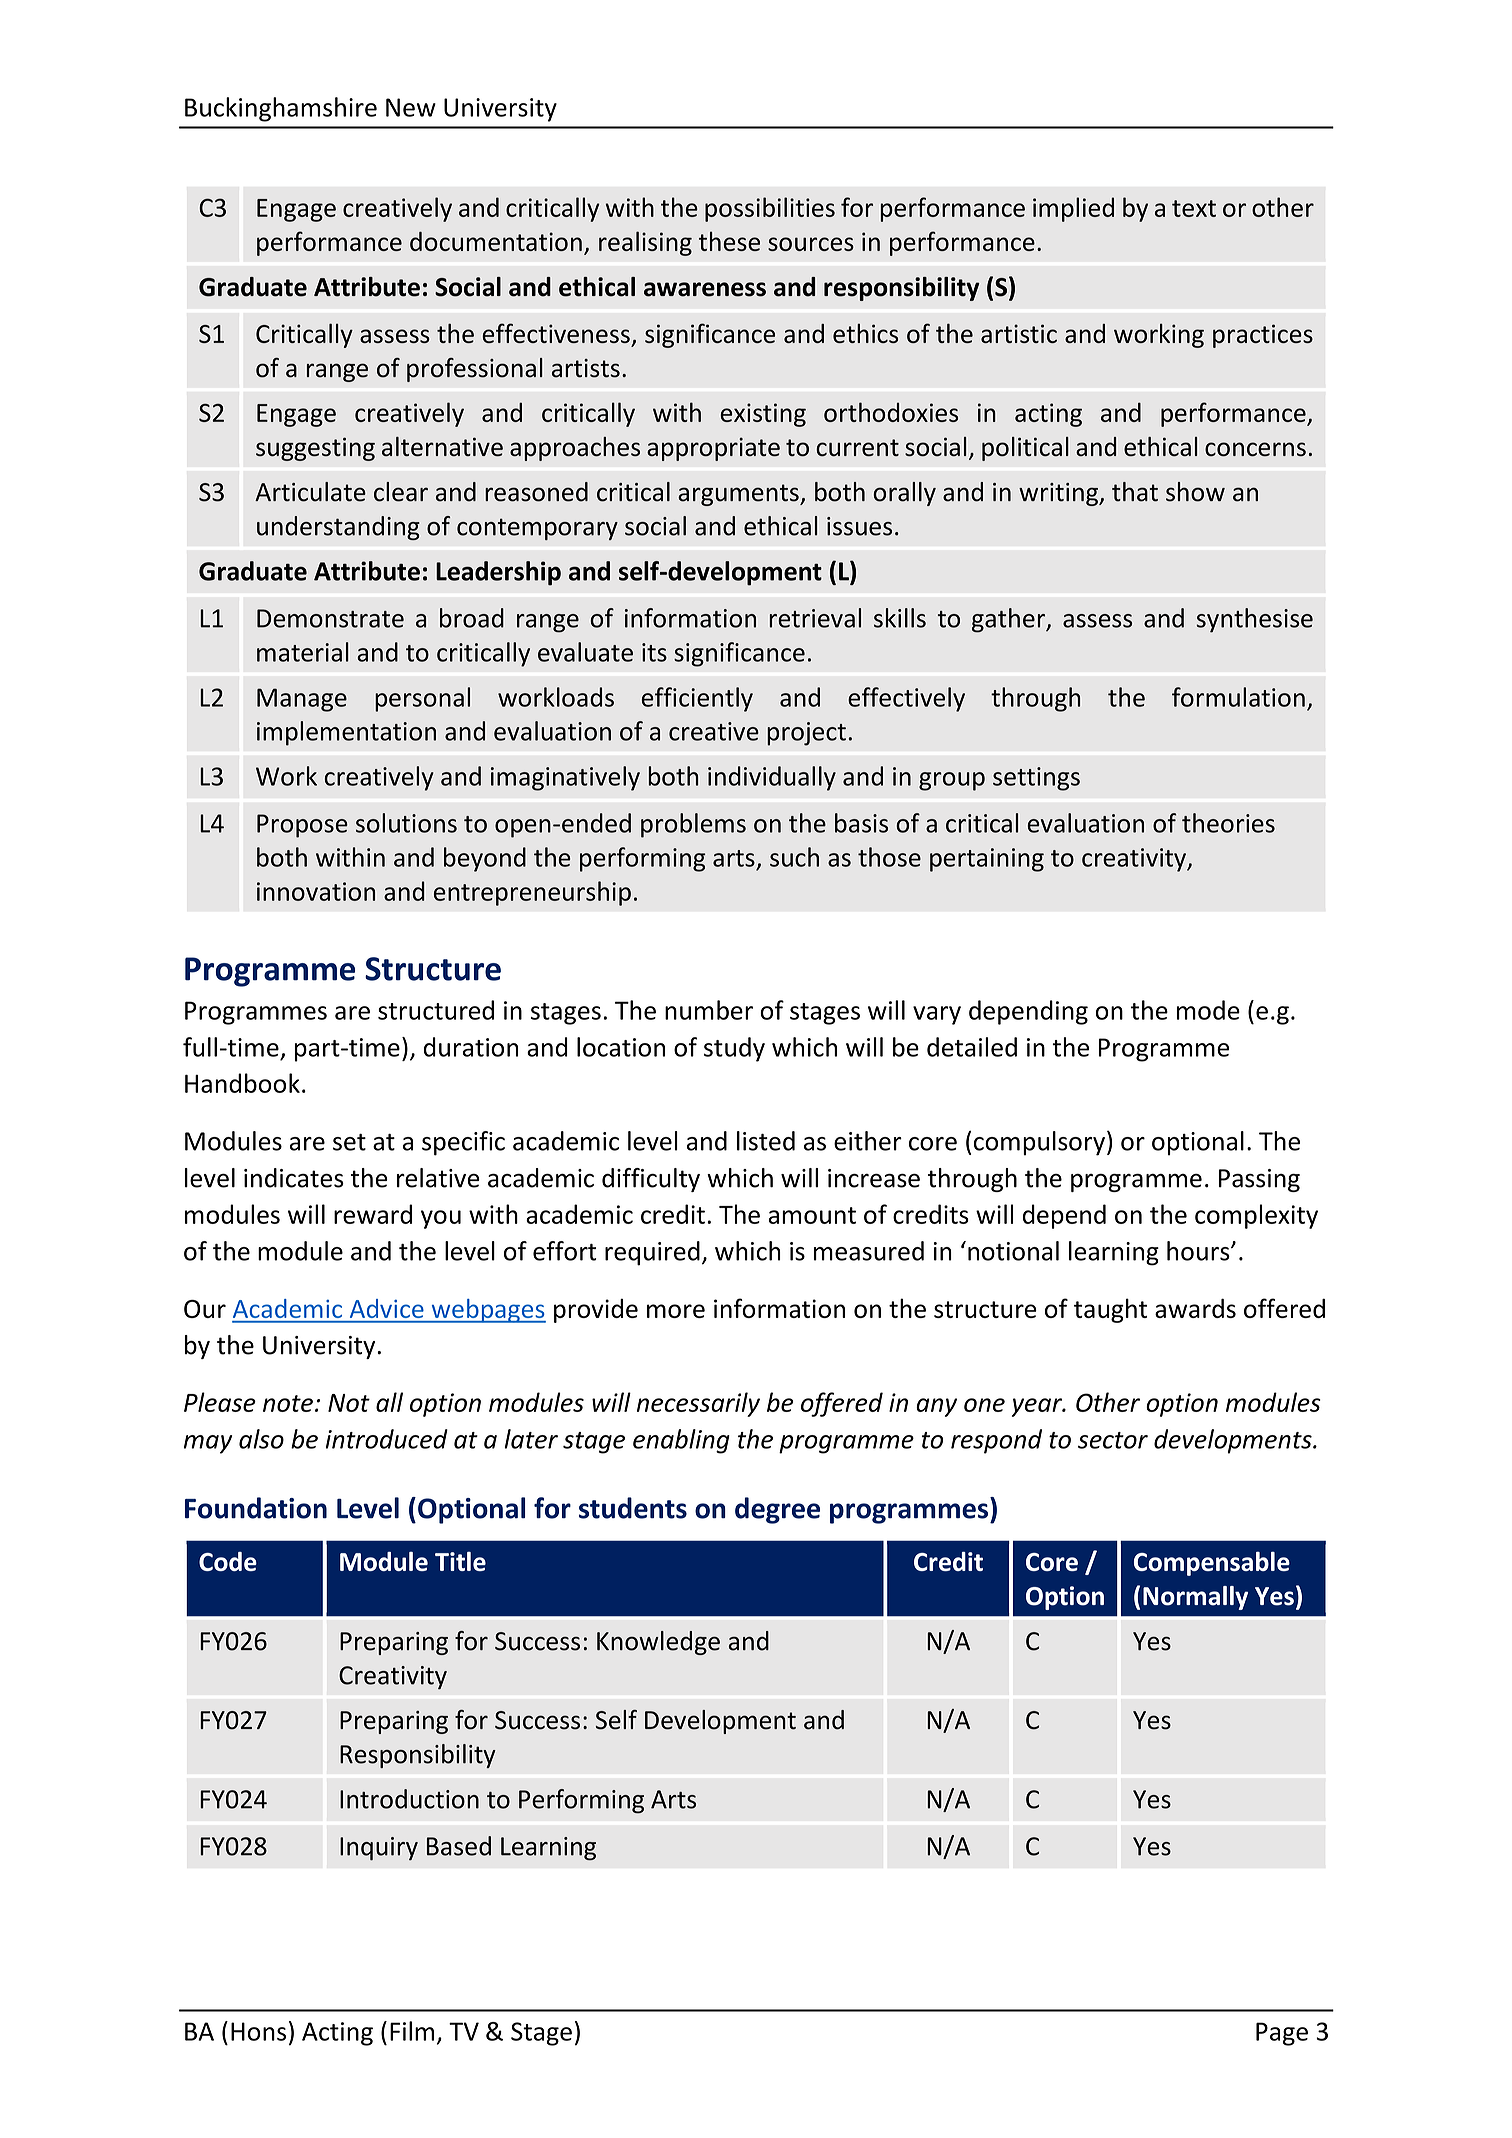 The image size is (1512, 2138). I want to click on Buckinghamshire, so click(281, 109).
